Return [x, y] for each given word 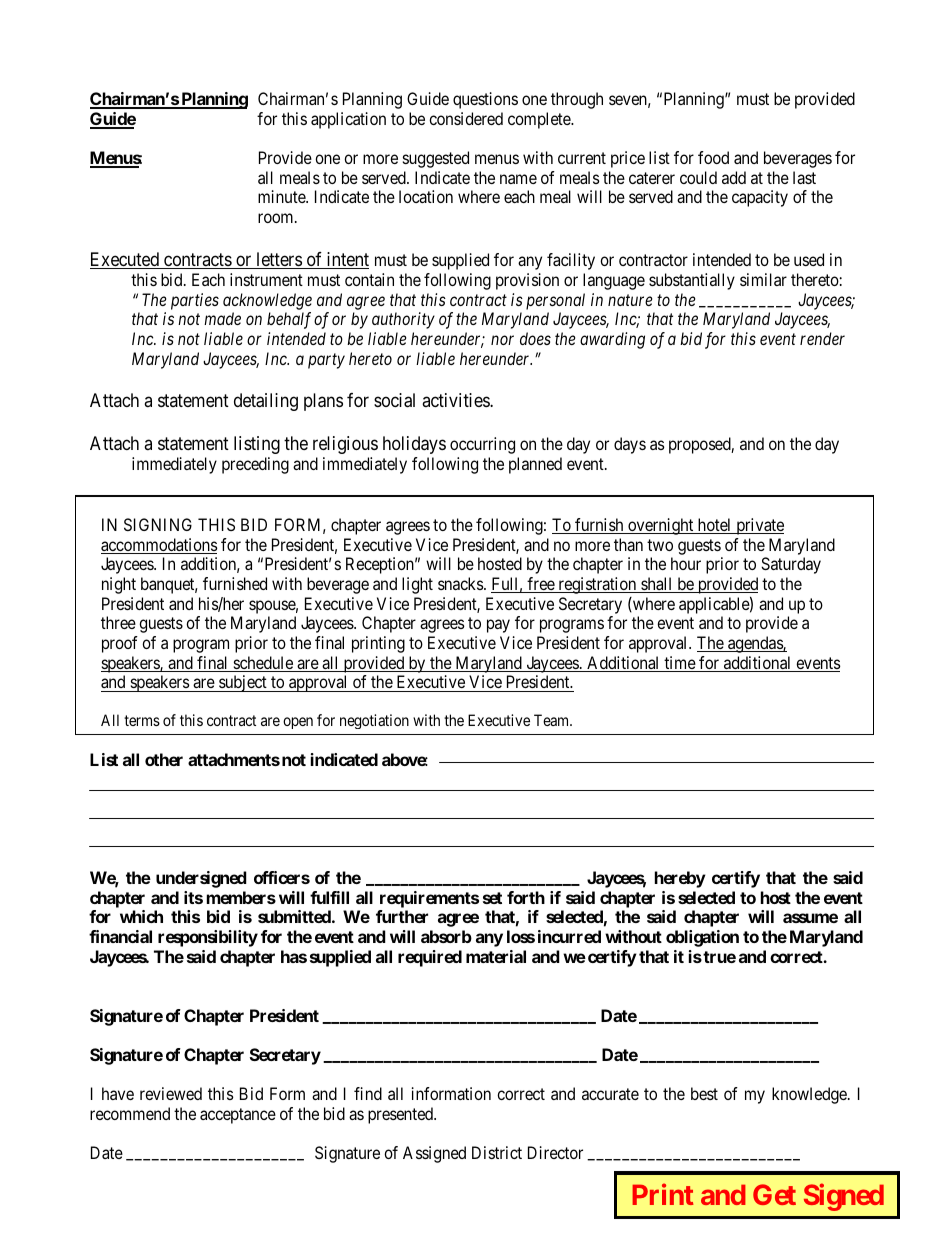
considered [466, 118]
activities [456, 400]
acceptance [238, 1116]
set [492, 898]
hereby [680, 879]
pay [498, 626]
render [822, 338]
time [679, 664]
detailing [266, 402]
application [348, 120]
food [713, 157]
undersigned [201, 879]
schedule [263, 664]
